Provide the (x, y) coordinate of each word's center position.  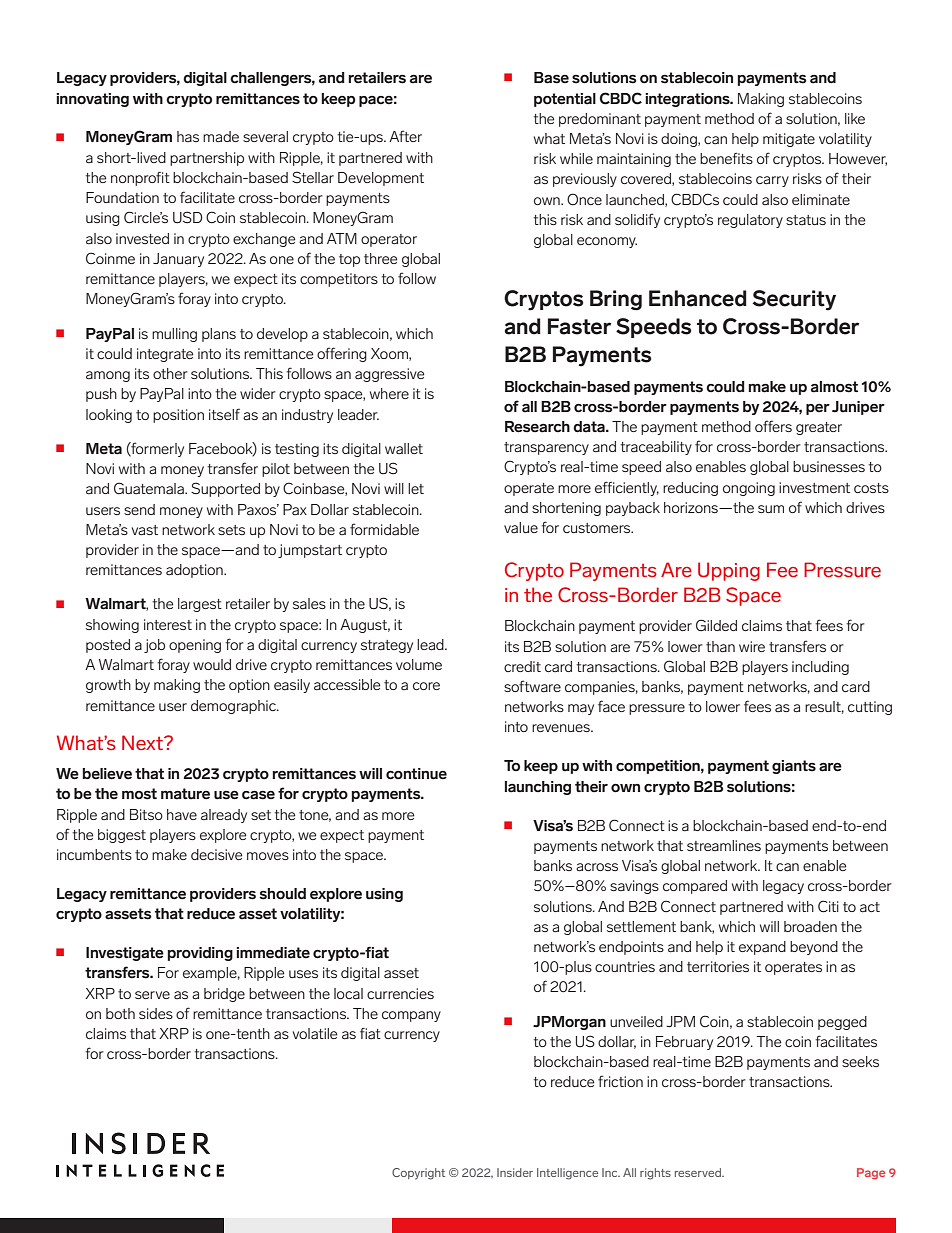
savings (634, 887)
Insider (515, 1172)
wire (752, 646)
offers (773, 426)
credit (522, 666)
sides (156, 1013)
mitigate (789, 140)
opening (195, 646)
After (405, 136)
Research (537, 427)
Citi (828, 906)
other (170, 373)
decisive (216, 854)
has (188, 137)
